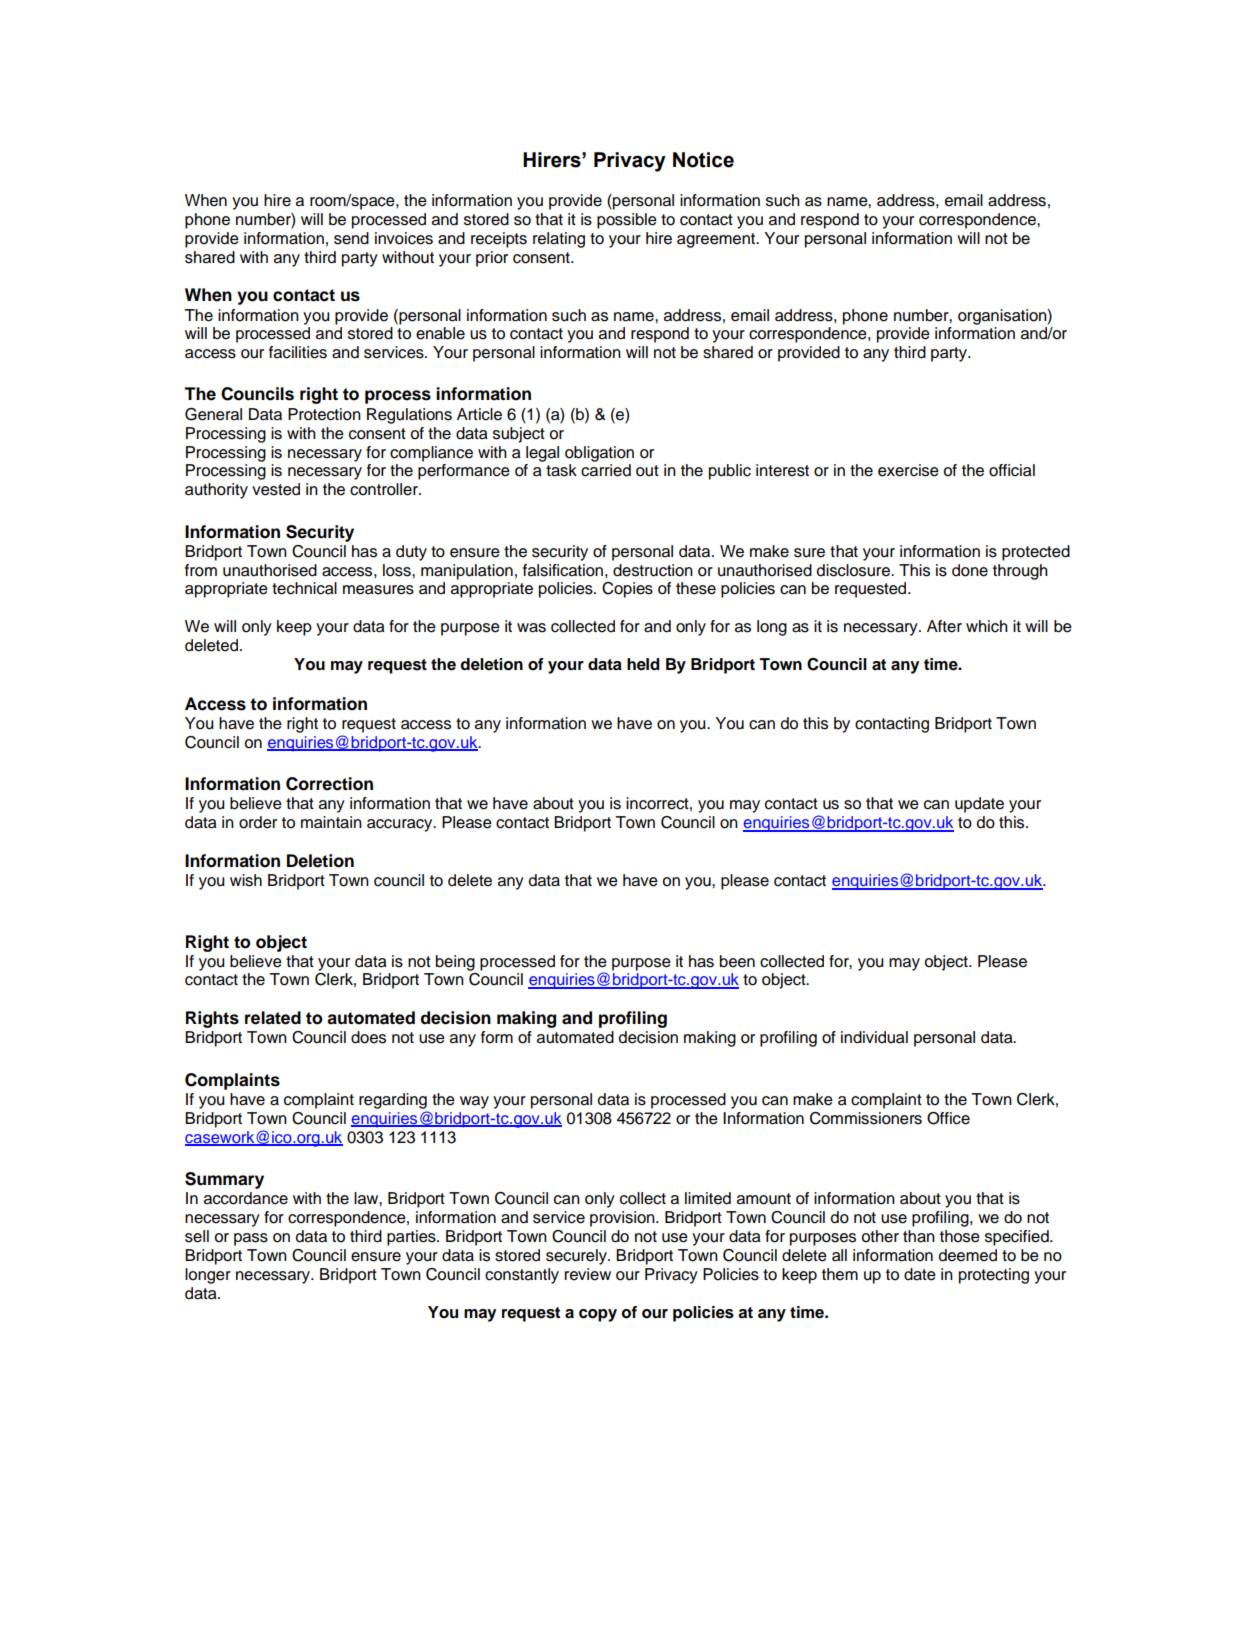 Image resolution: width=1257 pixels, height=1627 pixels. What do you see at coordinates (351, 238) in the page?
I see `send` at bounding box center [351, 238].
